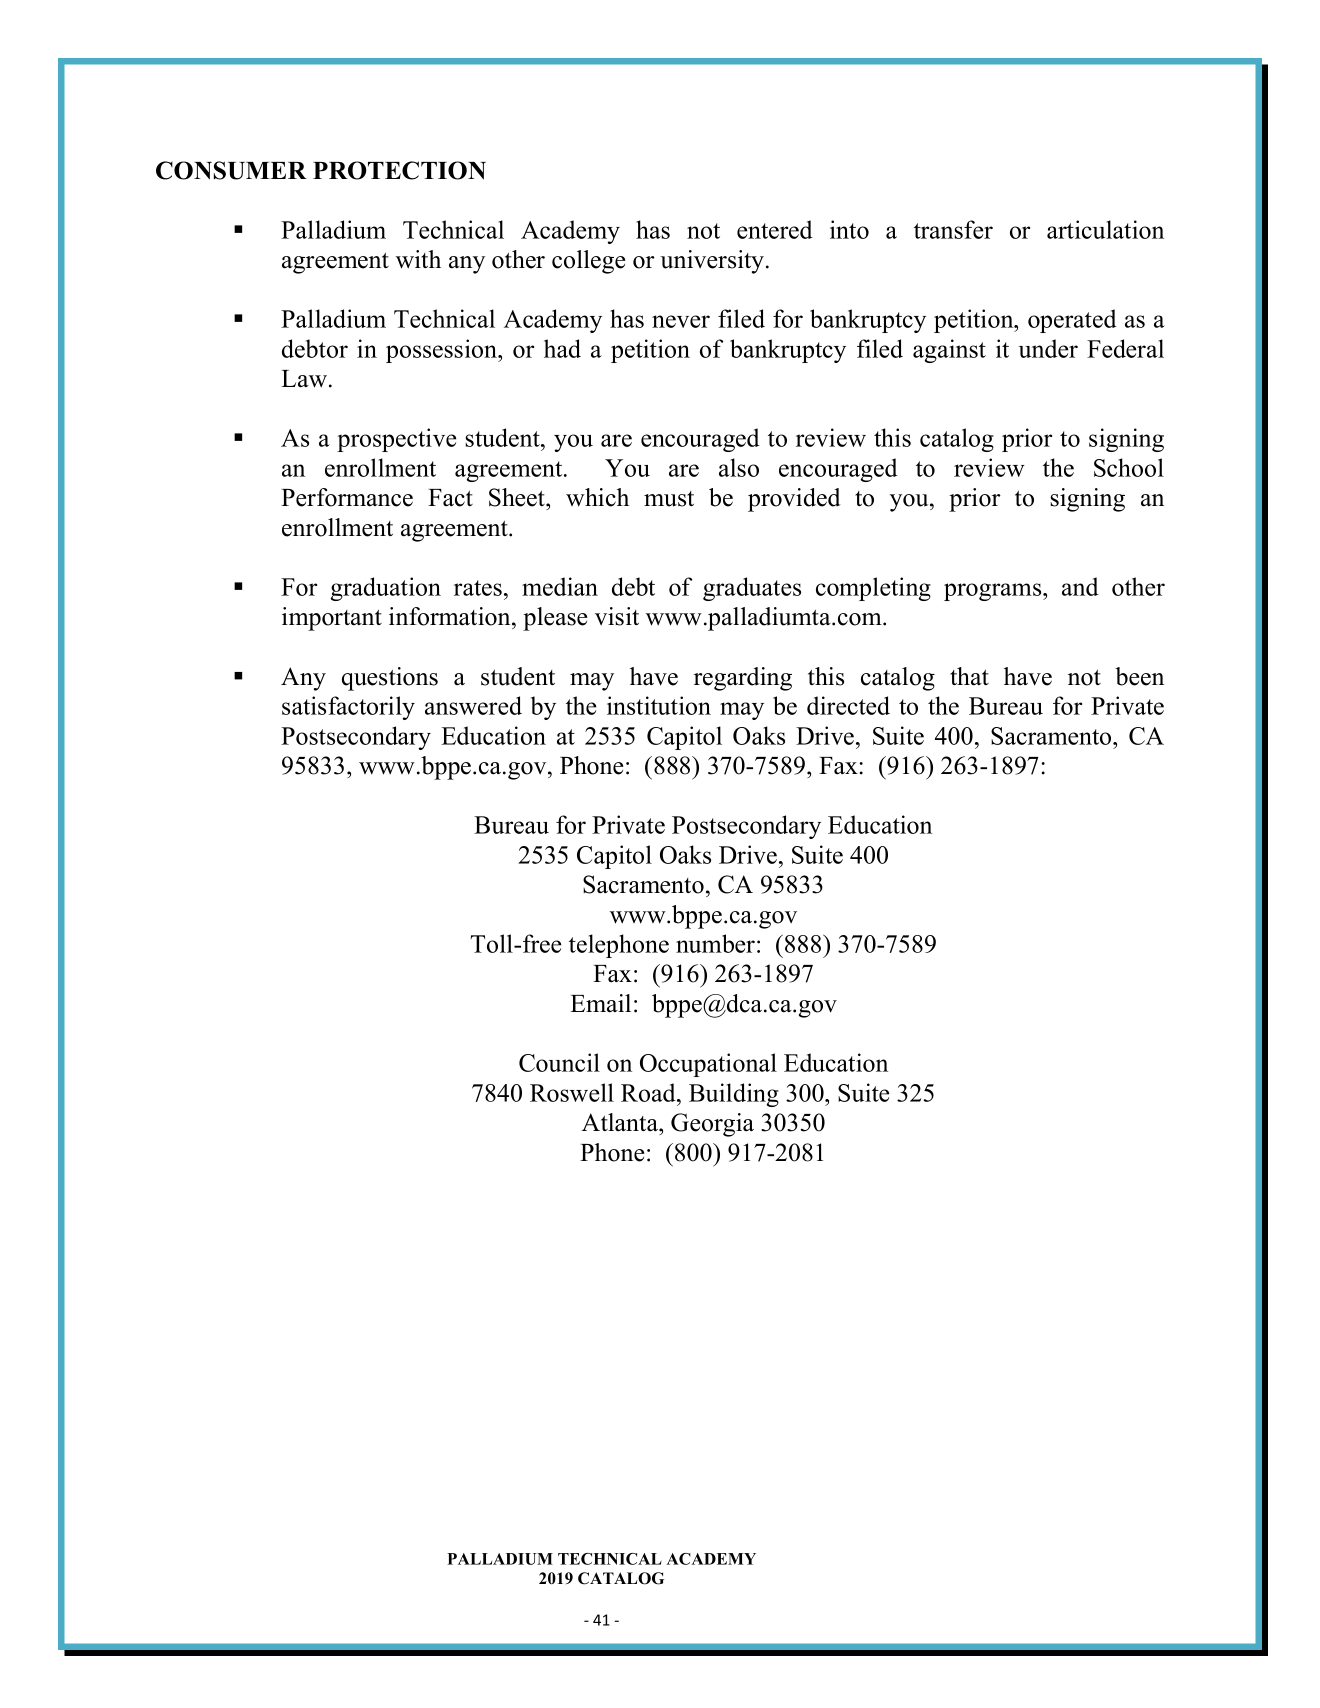 The image size is (1320, 1708). I want to click on PROTECTION, so click(399, 170).
